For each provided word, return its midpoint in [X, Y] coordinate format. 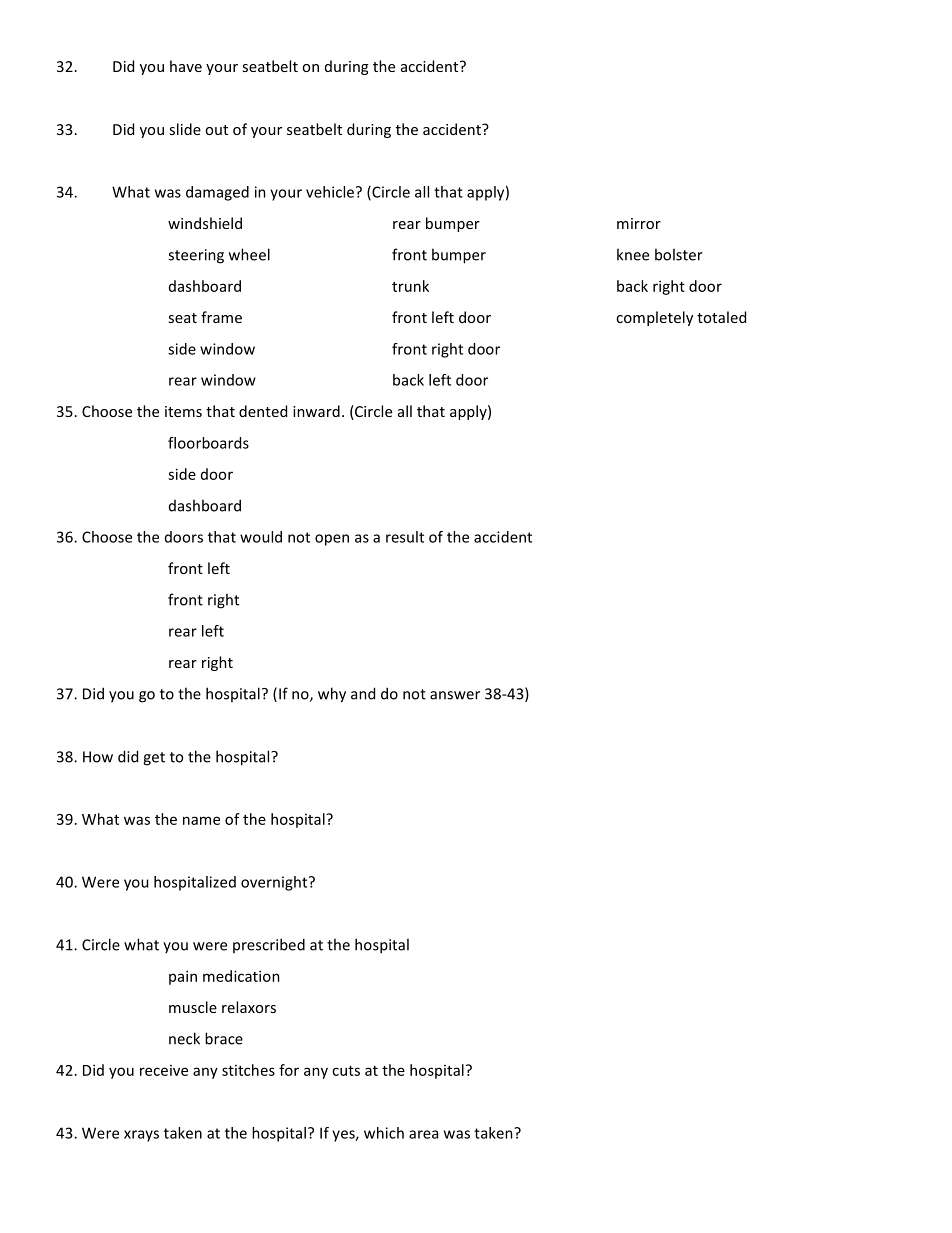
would [261, 537]
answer [455, 695]
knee [633, 254]
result [405, 537]
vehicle [330, 192]
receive [164, 1070]
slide [185, 129]
